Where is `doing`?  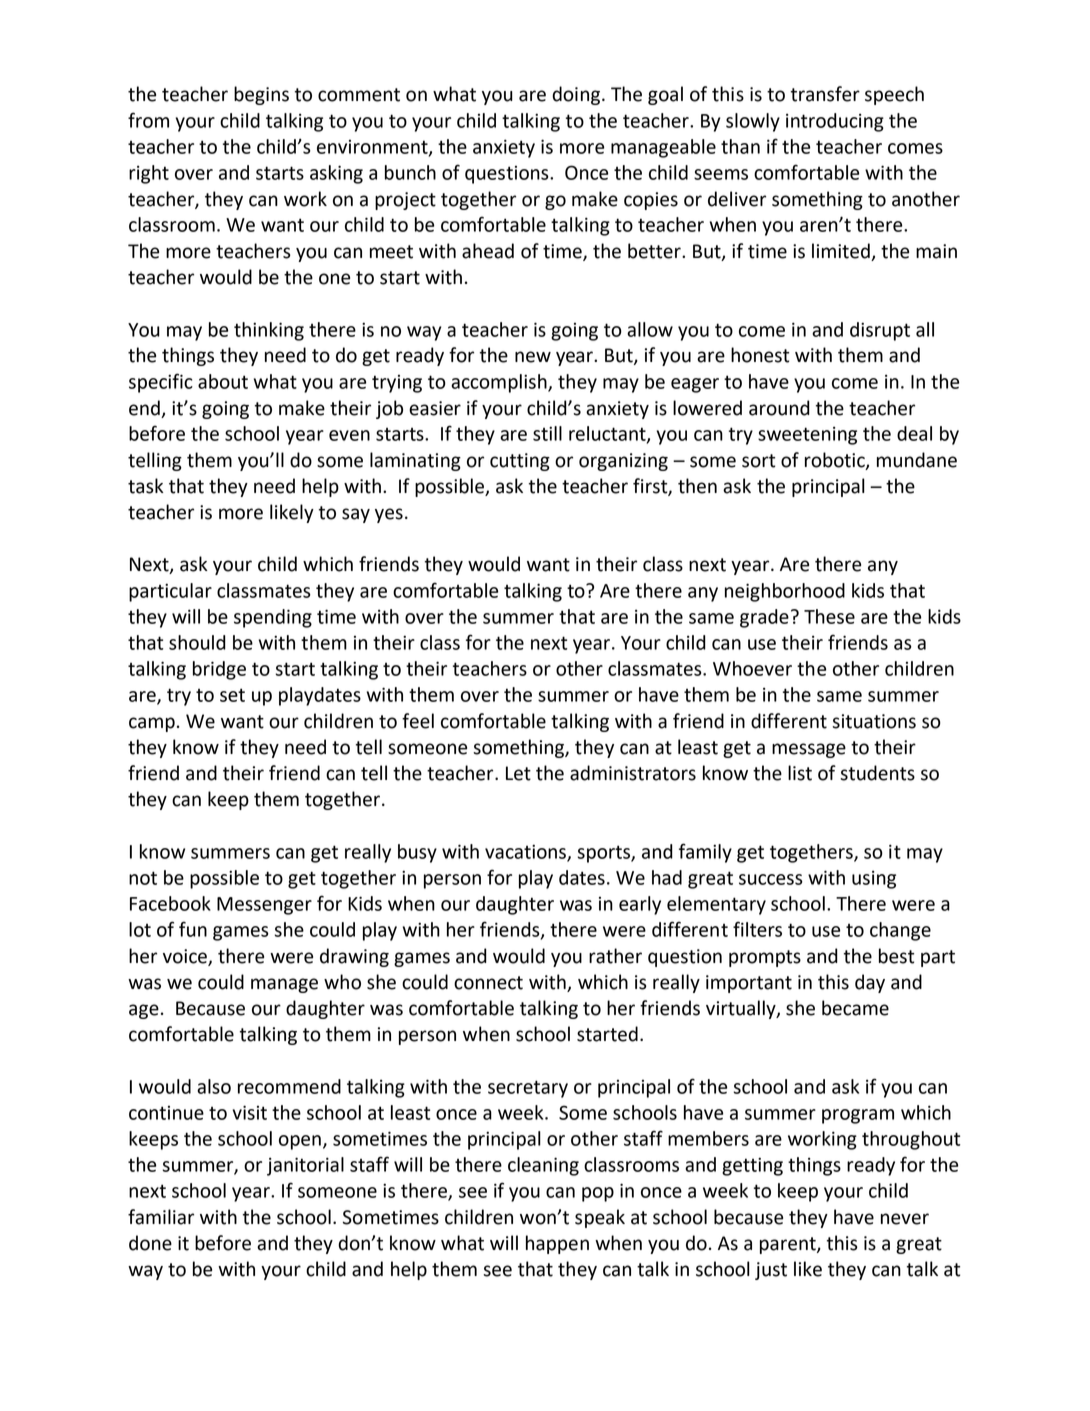 doing is located at coordinates (577, 95).
